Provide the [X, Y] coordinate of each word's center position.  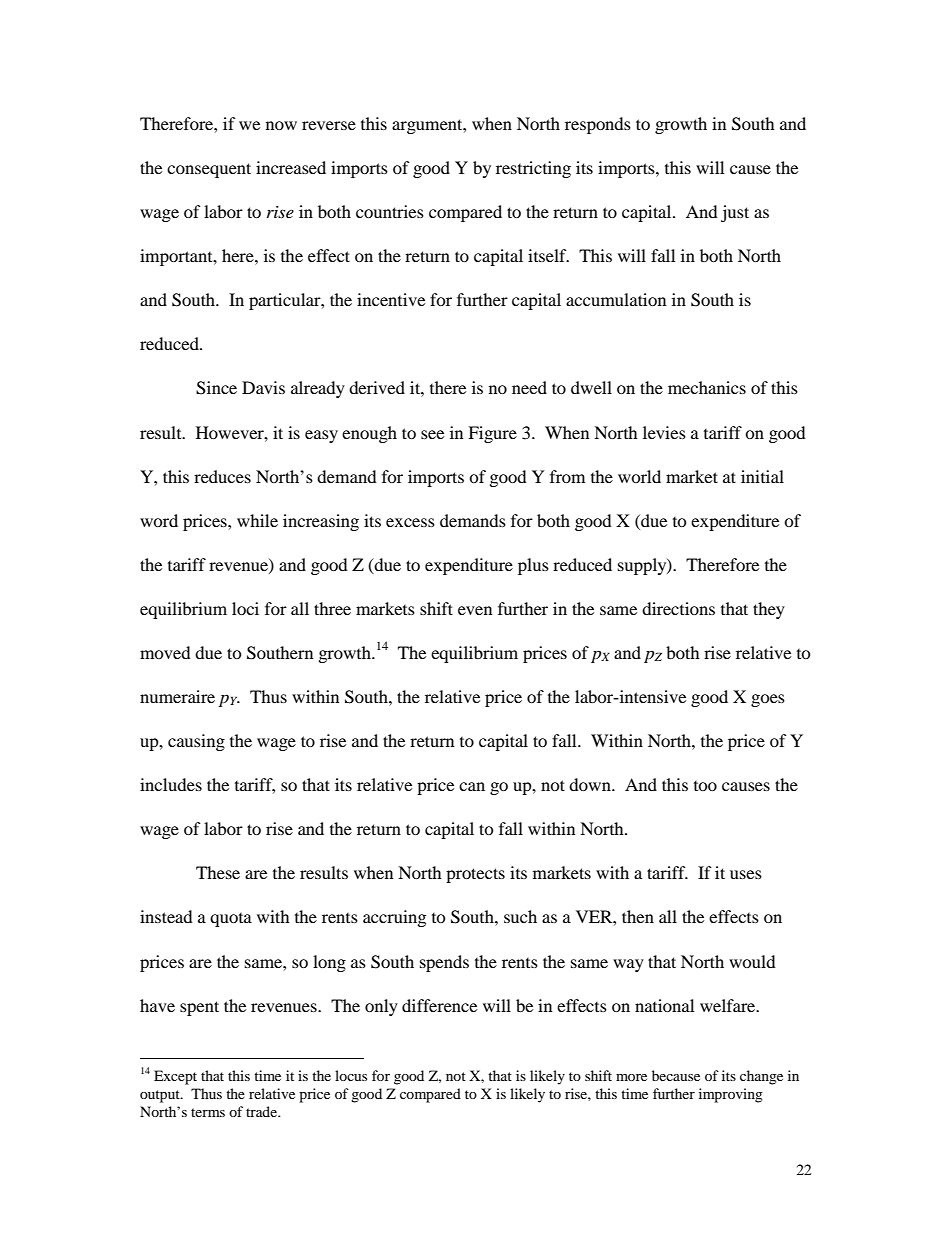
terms [208, 1112]
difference [439, 1005]
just [735, 213]
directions [678, 608]
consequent [209, 170]
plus [533, 566]
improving [731, 1095]
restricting [533, 169]
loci [245, 608]
